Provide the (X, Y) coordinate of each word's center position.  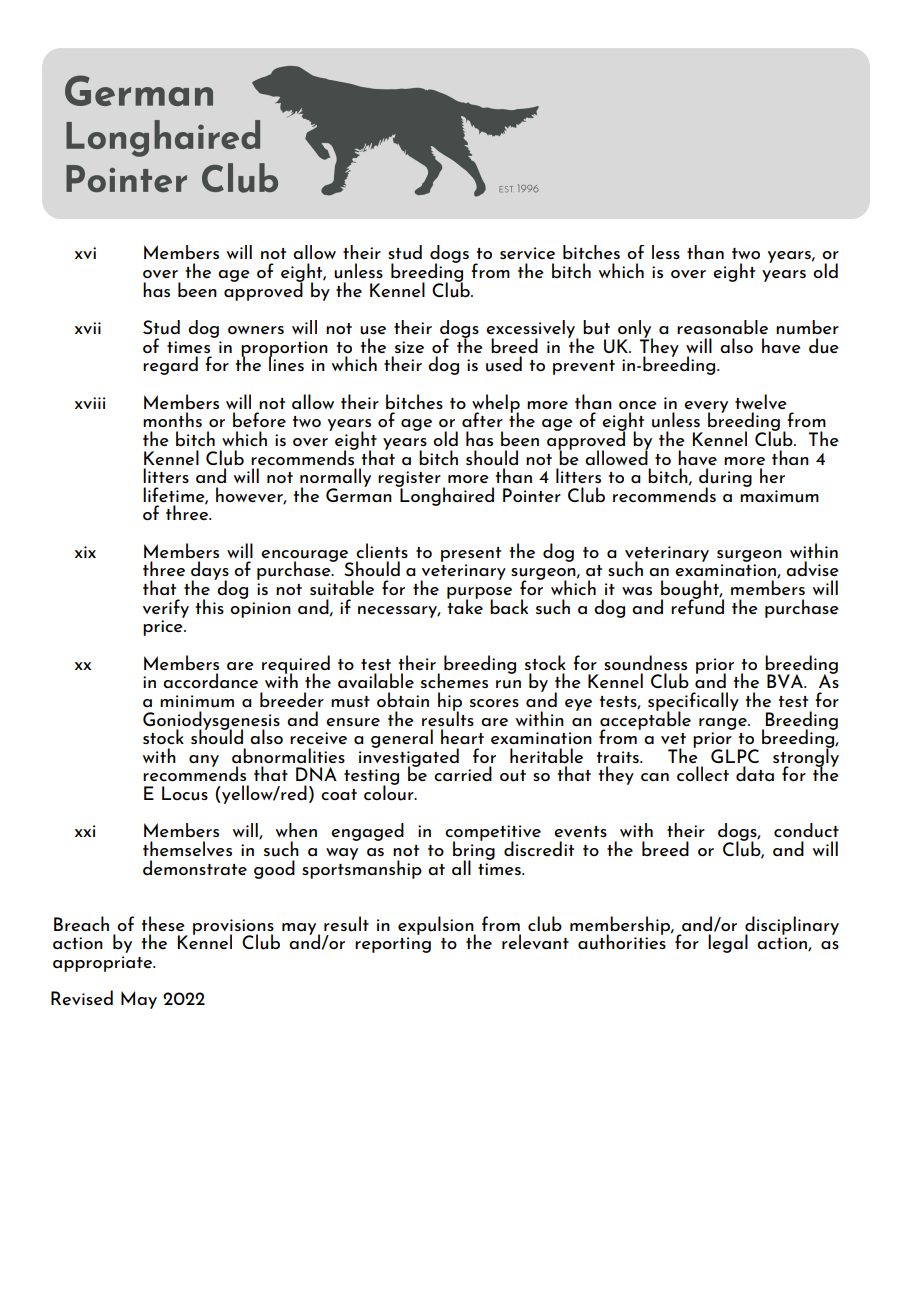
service (527, 253)
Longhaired (446, 495)
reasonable (722, 327)
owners (256, 330)
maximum (779, 496)
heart (462, 736)
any (204, 761)
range (724, 724)
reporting (393, 945)
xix (85, 552)
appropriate (104, 964)
